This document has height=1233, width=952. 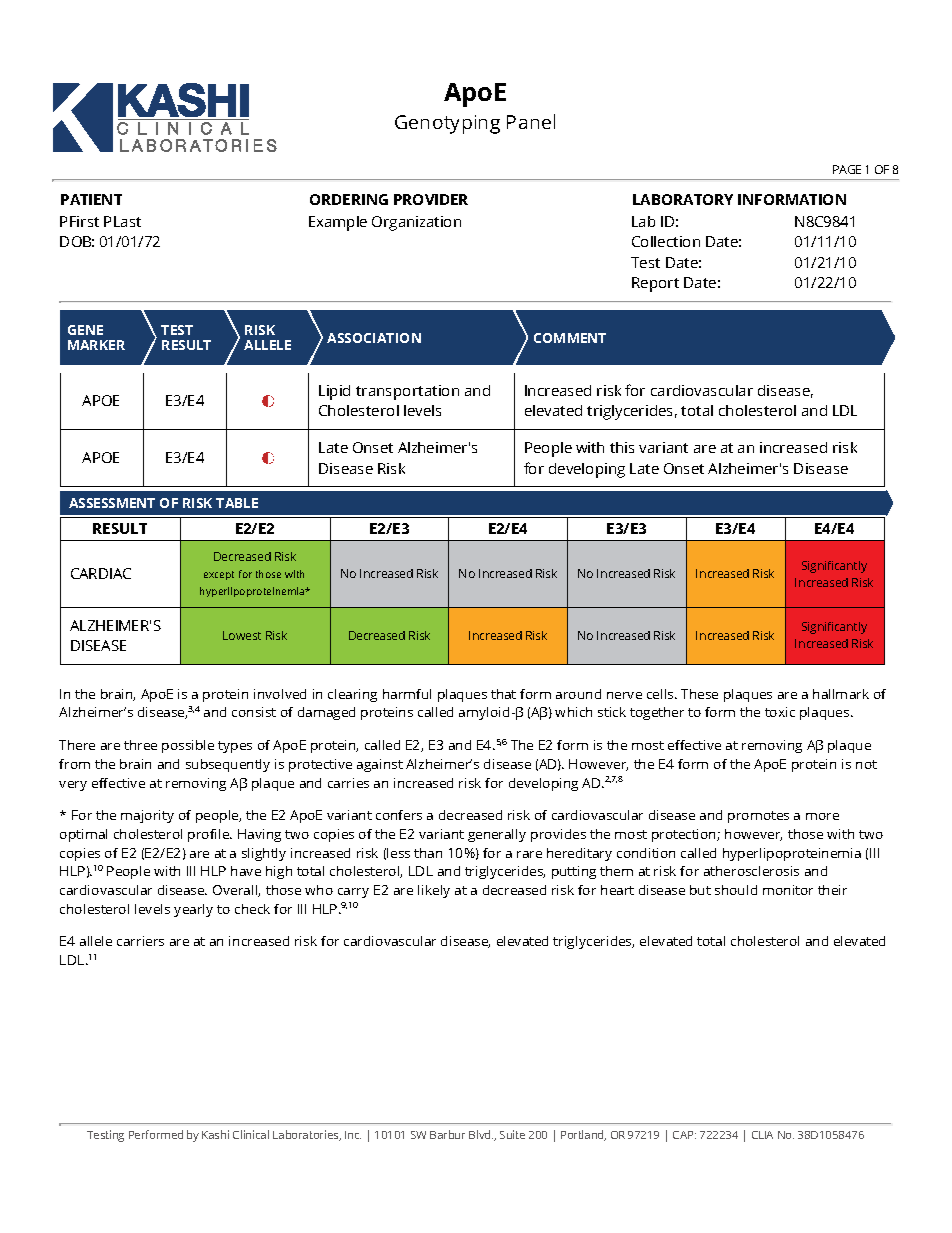 What do you see at coordinates (447, 124) in the document?
I see `Genotyping` at bounding box center [447, 124].
